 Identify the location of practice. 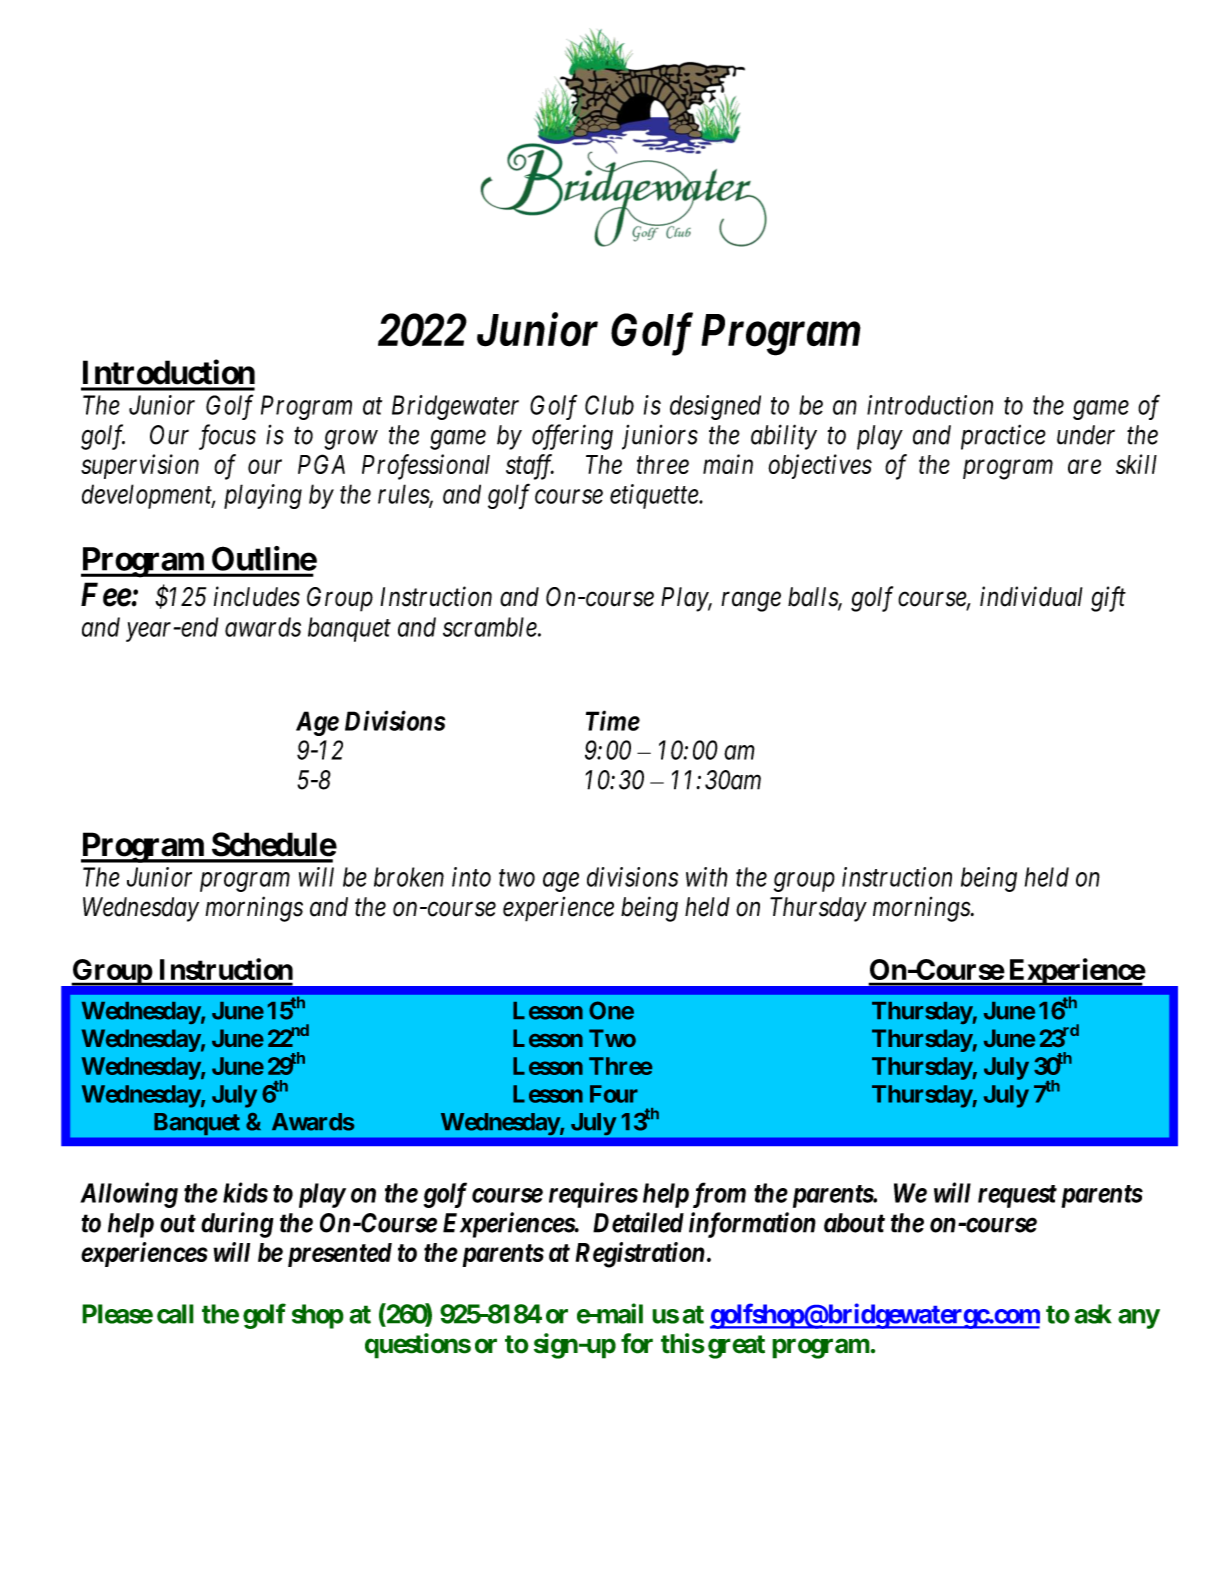
(1003, 437).
